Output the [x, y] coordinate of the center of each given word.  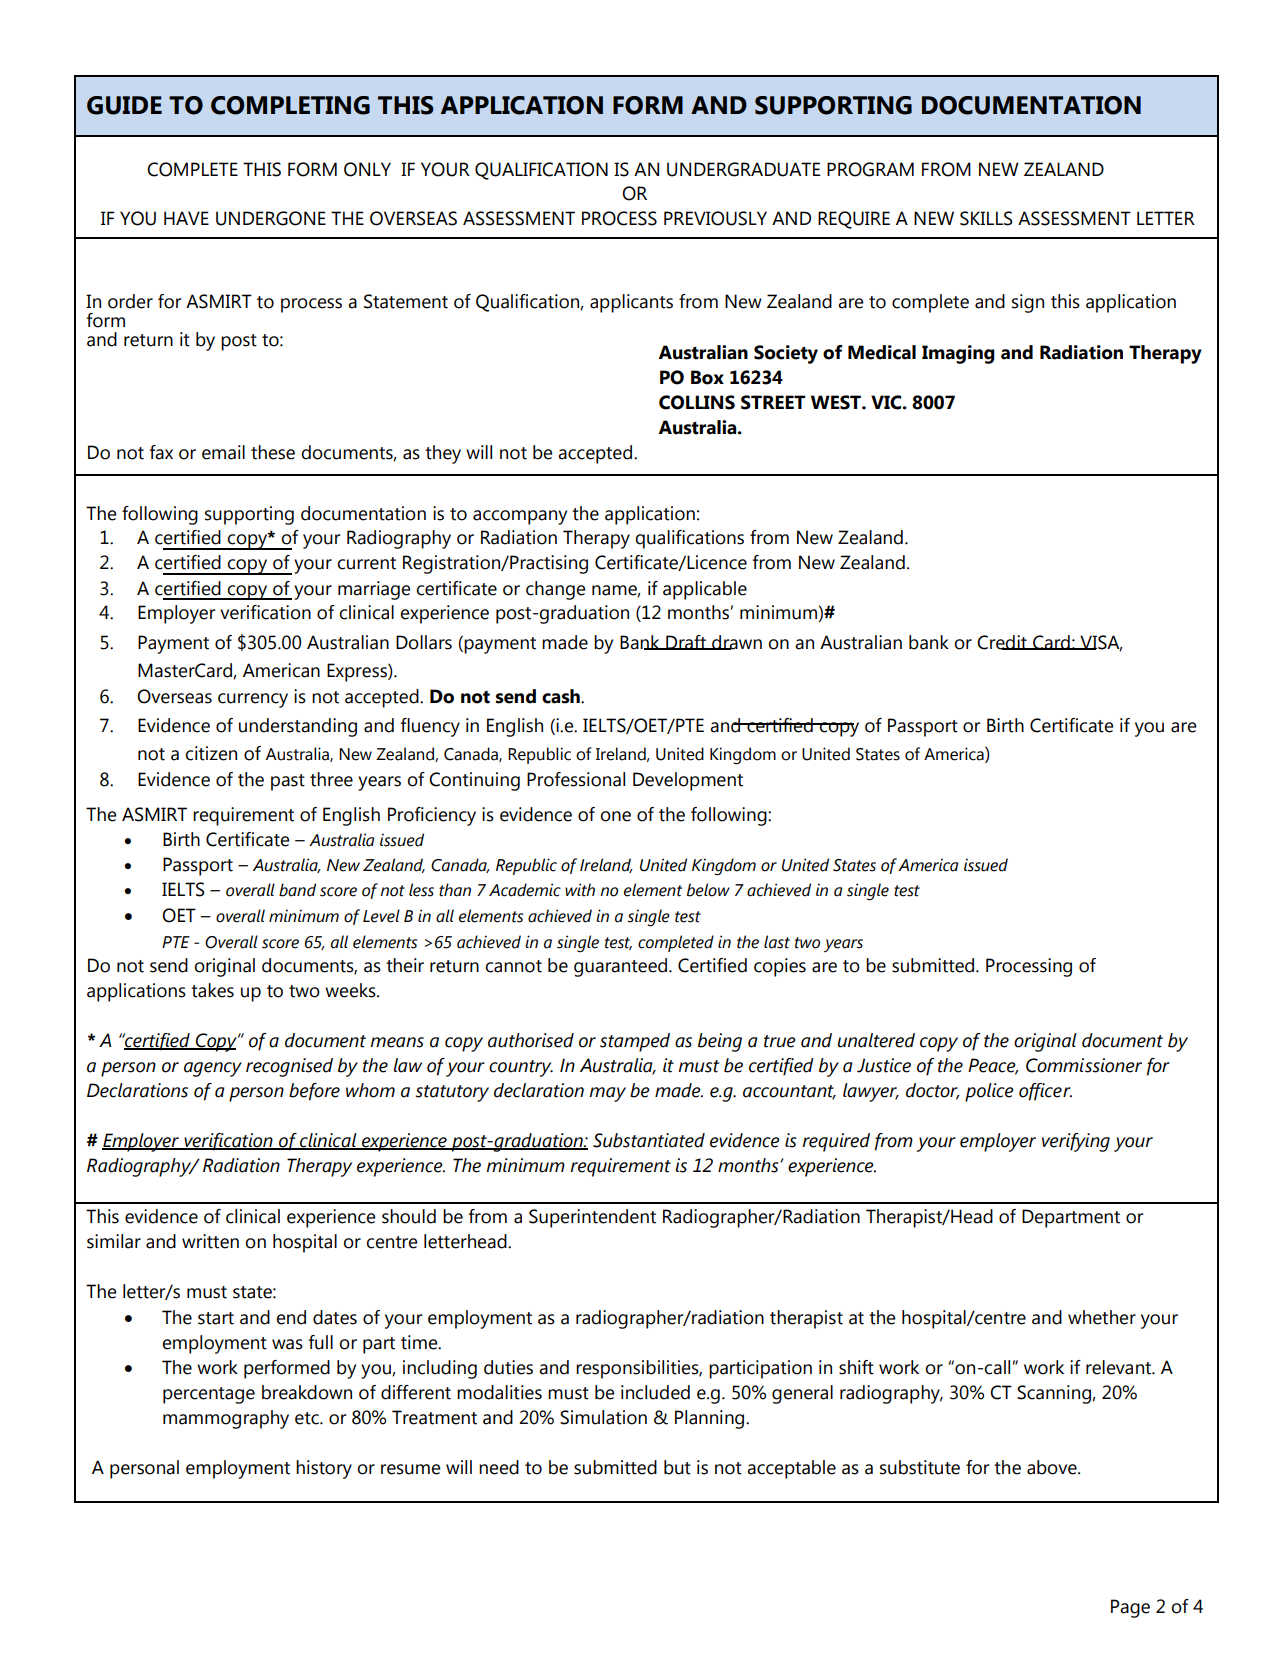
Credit [1003, 642]
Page [1130, 1608]
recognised [289, 1067]
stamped [635, 1042]
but [677, 1467]
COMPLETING [290, 105]
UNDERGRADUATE [743, 169]
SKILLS [986, 218]
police [989, 1092]
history [324, 1469]
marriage [374, 590]
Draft [686, 642]
